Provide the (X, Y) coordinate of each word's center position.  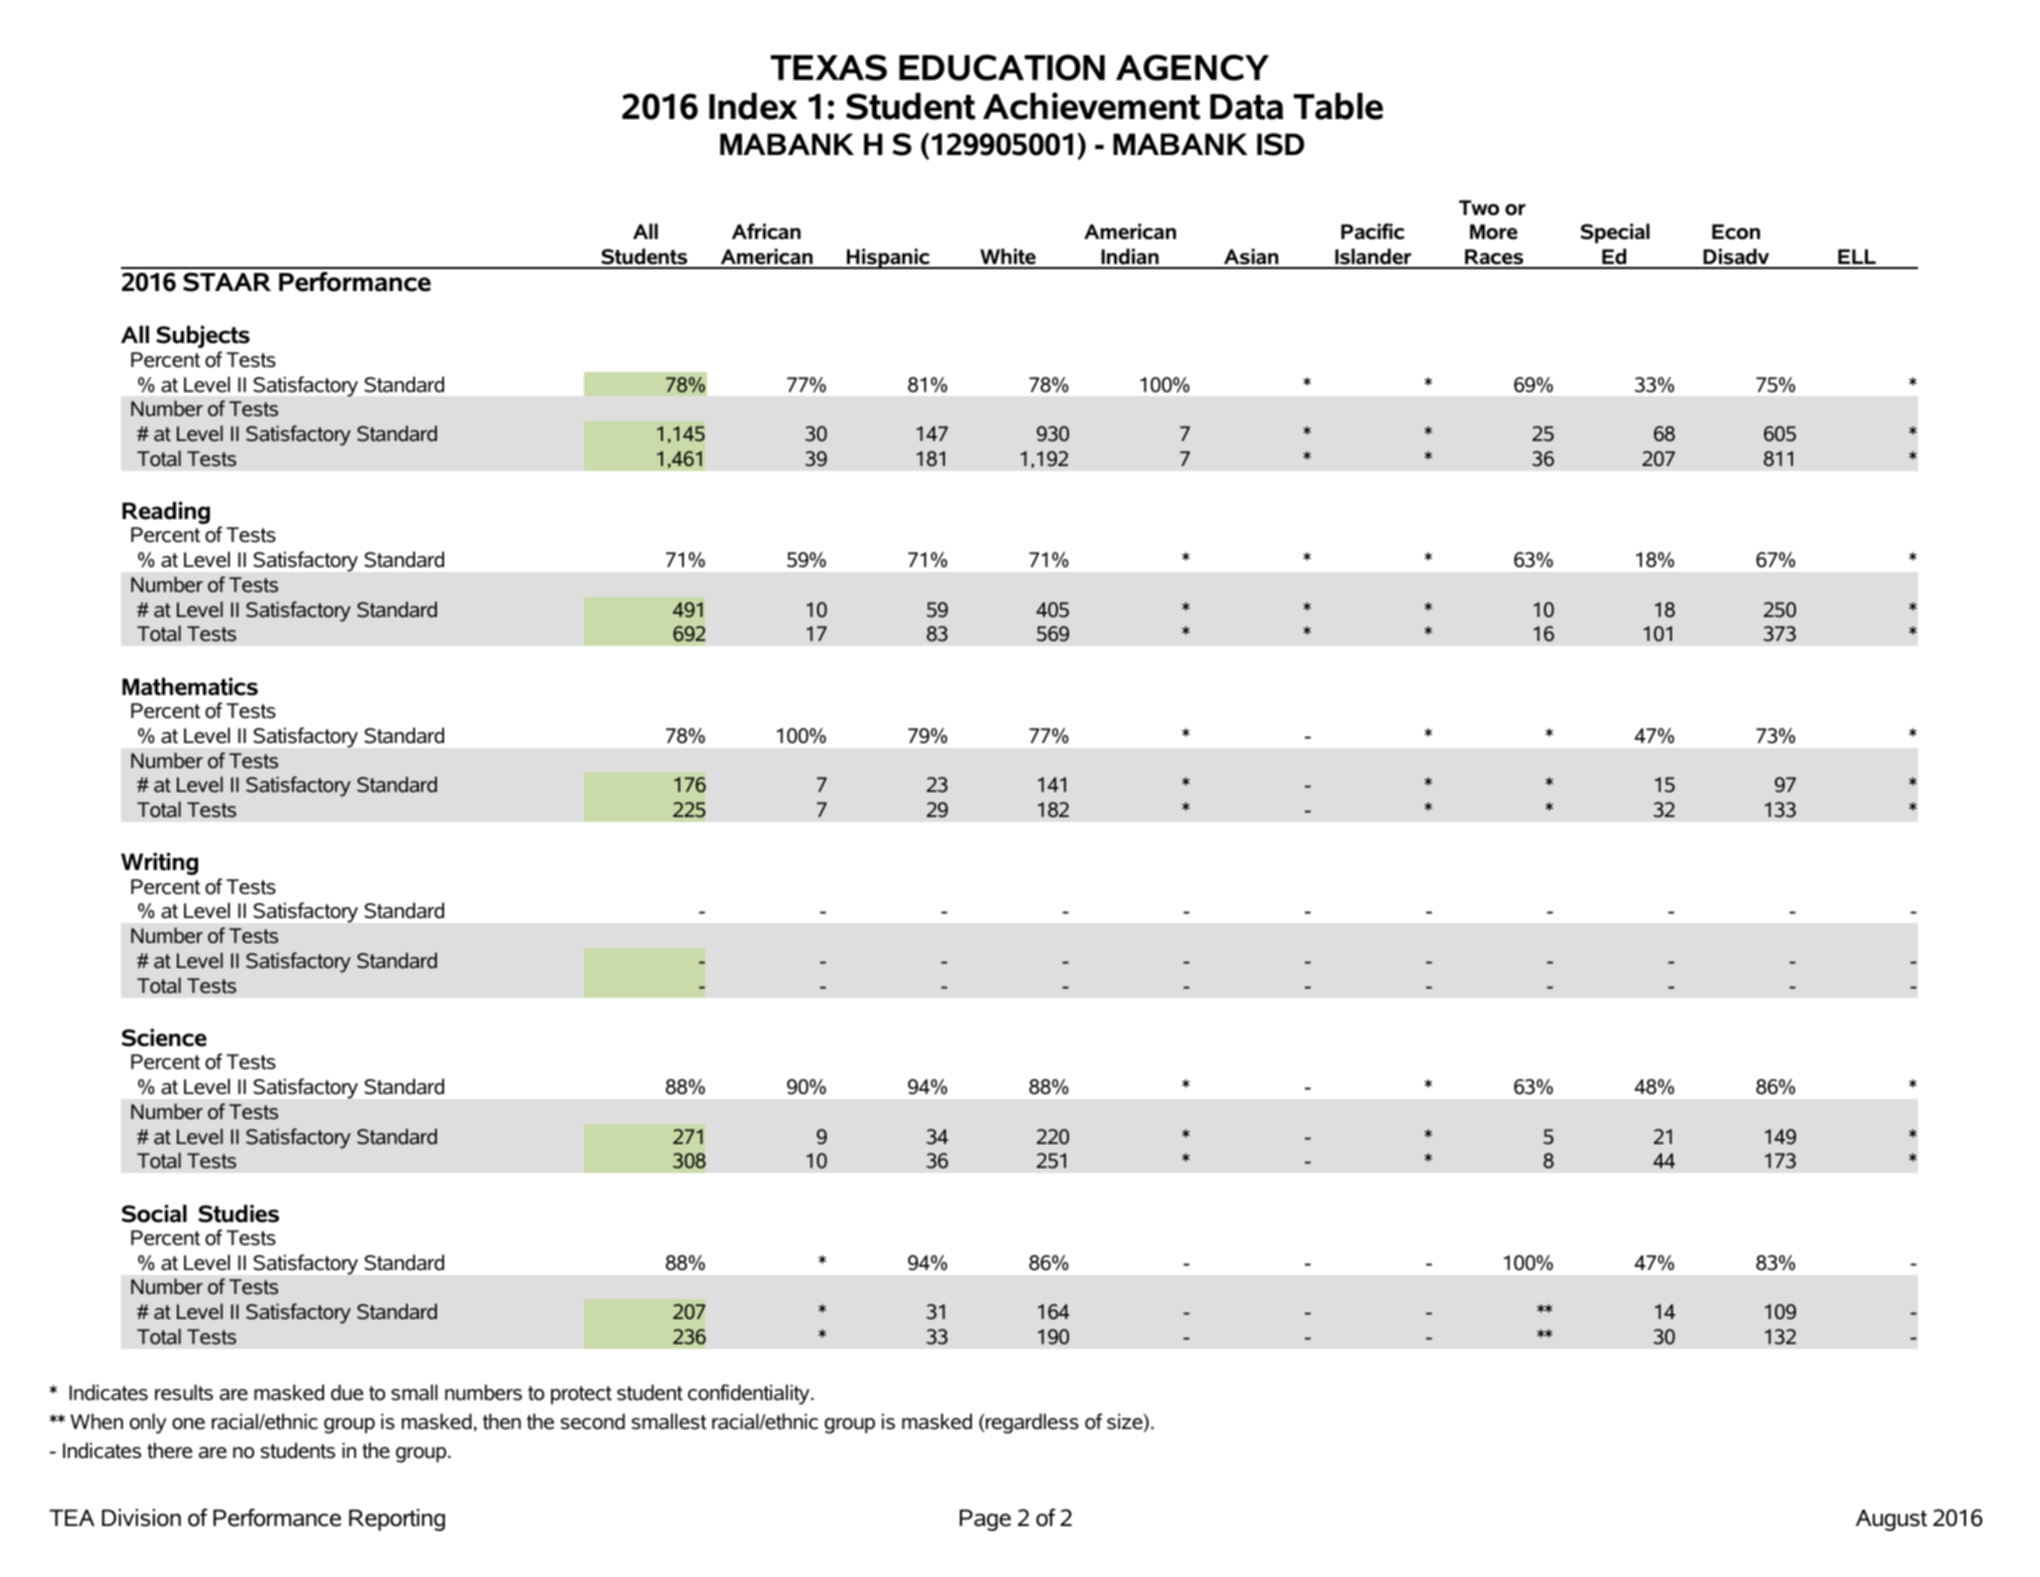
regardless (1032, 1423)
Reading (166, 512)
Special (1615, 233)
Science (164, 1037)
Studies (238, 1213)
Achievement (1092, 106)
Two (1479, 208)
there (169, 1450)
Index (753, 106)
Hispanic (888, 258)
